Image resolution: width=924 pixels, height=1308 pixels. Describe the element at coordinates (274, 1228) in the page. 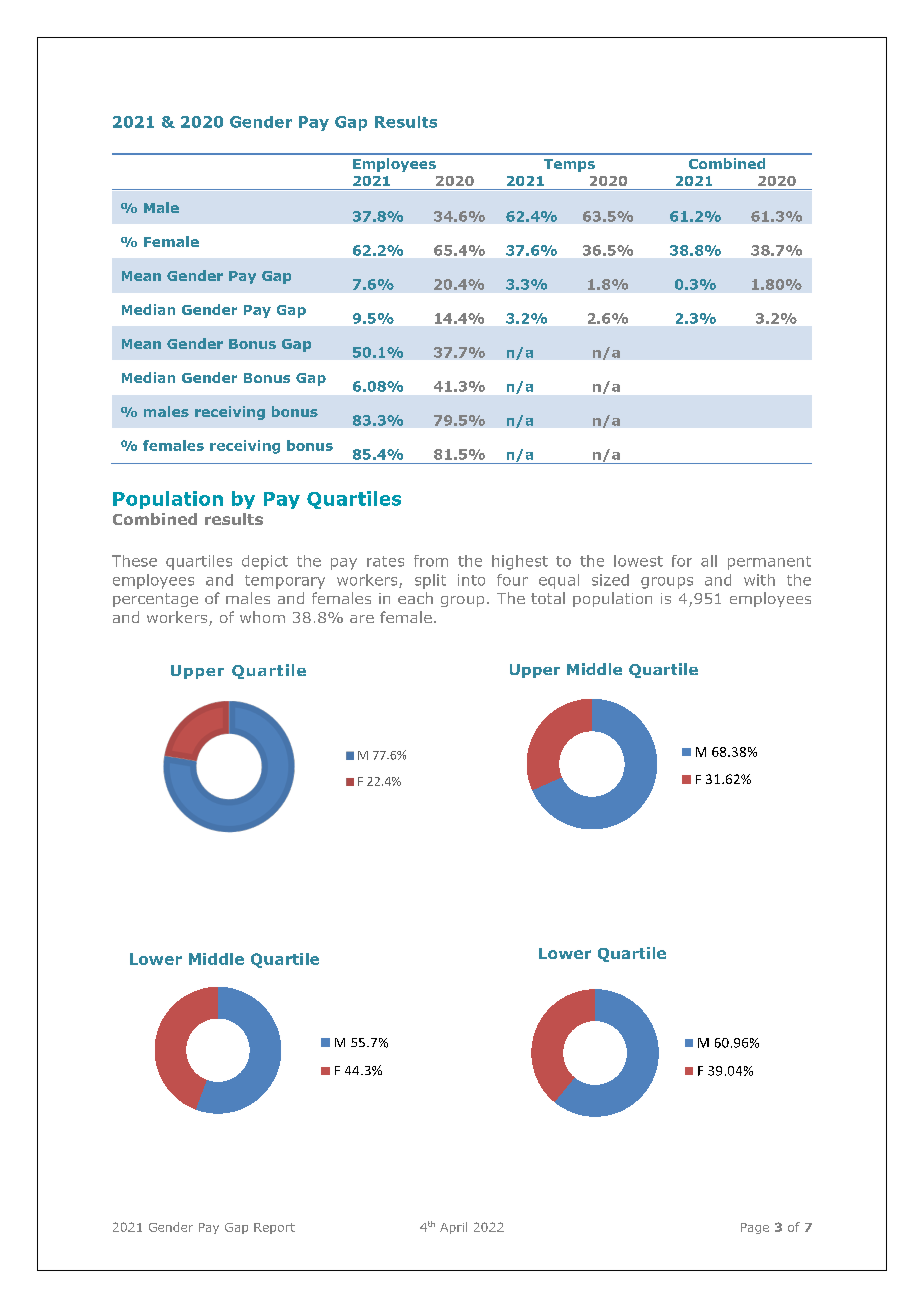

I see `Report` at that location.
